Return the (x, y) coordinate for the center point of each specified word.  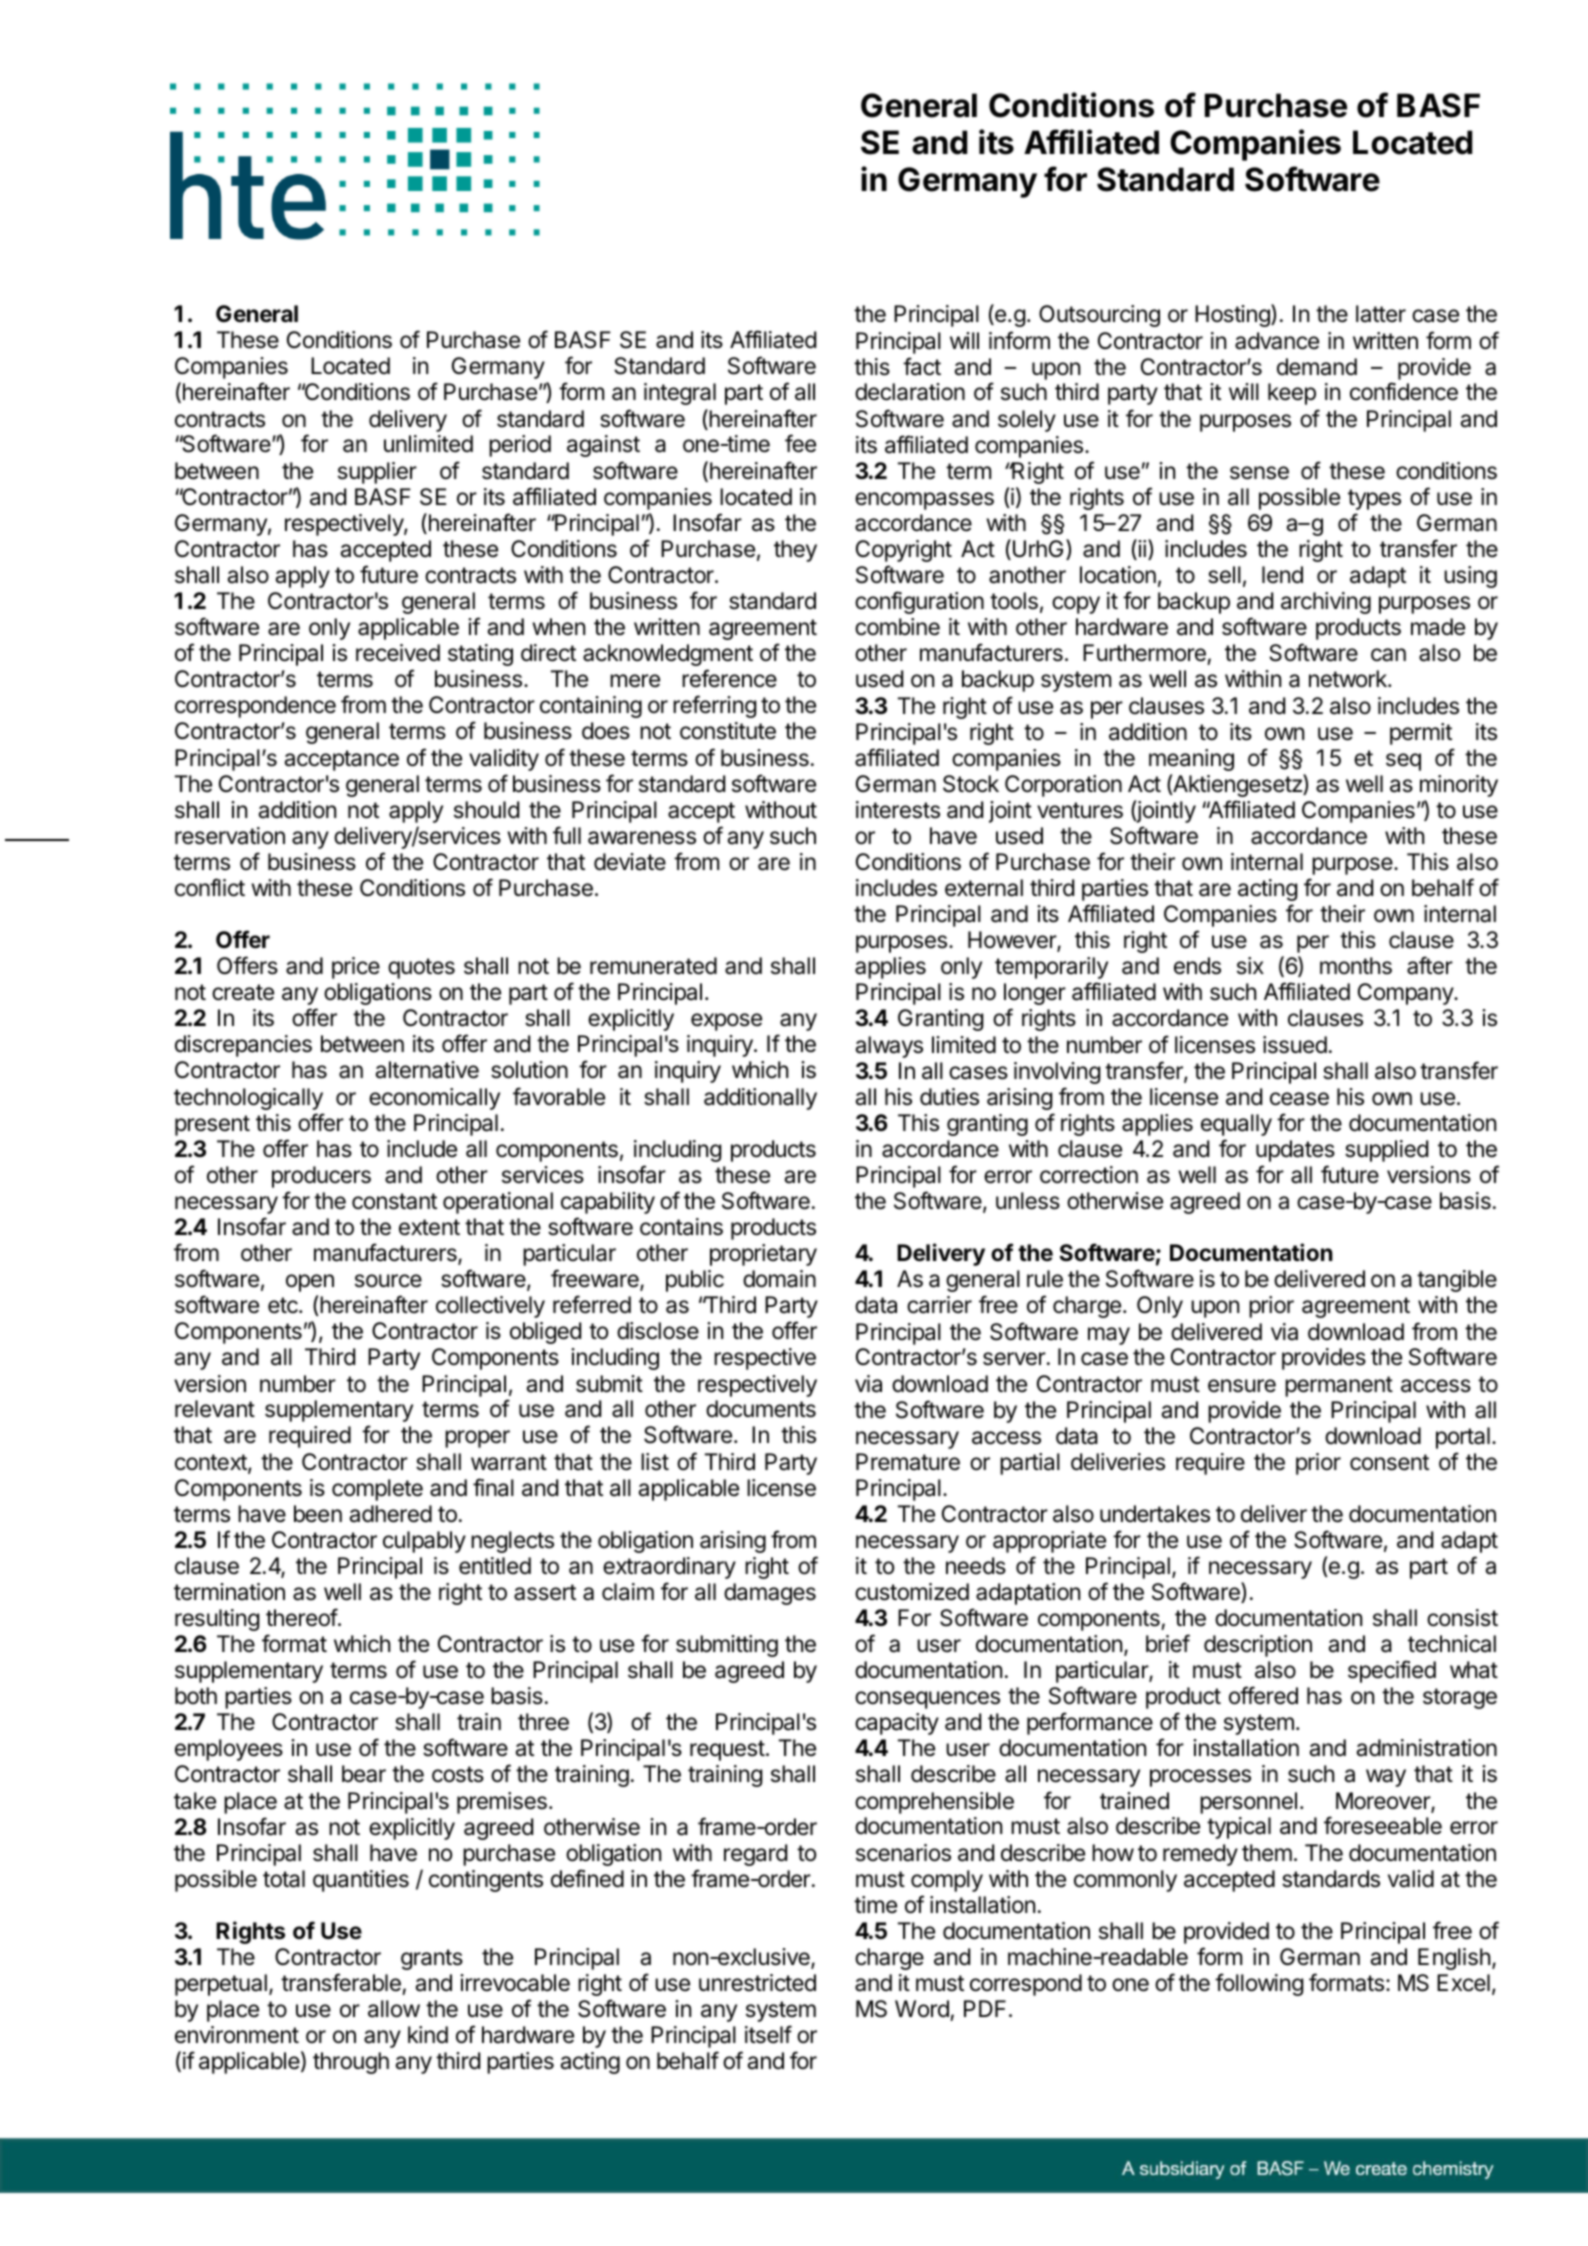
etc (284, 1305)
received (398, 653)
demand (1317, 367)
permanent (1339, 1386)
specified (1392, 1671)
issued (1295, 1045)
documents (761, 1409)
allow (394, 2009)
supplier (377, 473)
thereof (302, 1617)
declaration (910, 392)
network (1349, 679)
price (356, 968)
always (889, 1047)
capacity (897, 1724)
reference (729, 678)
